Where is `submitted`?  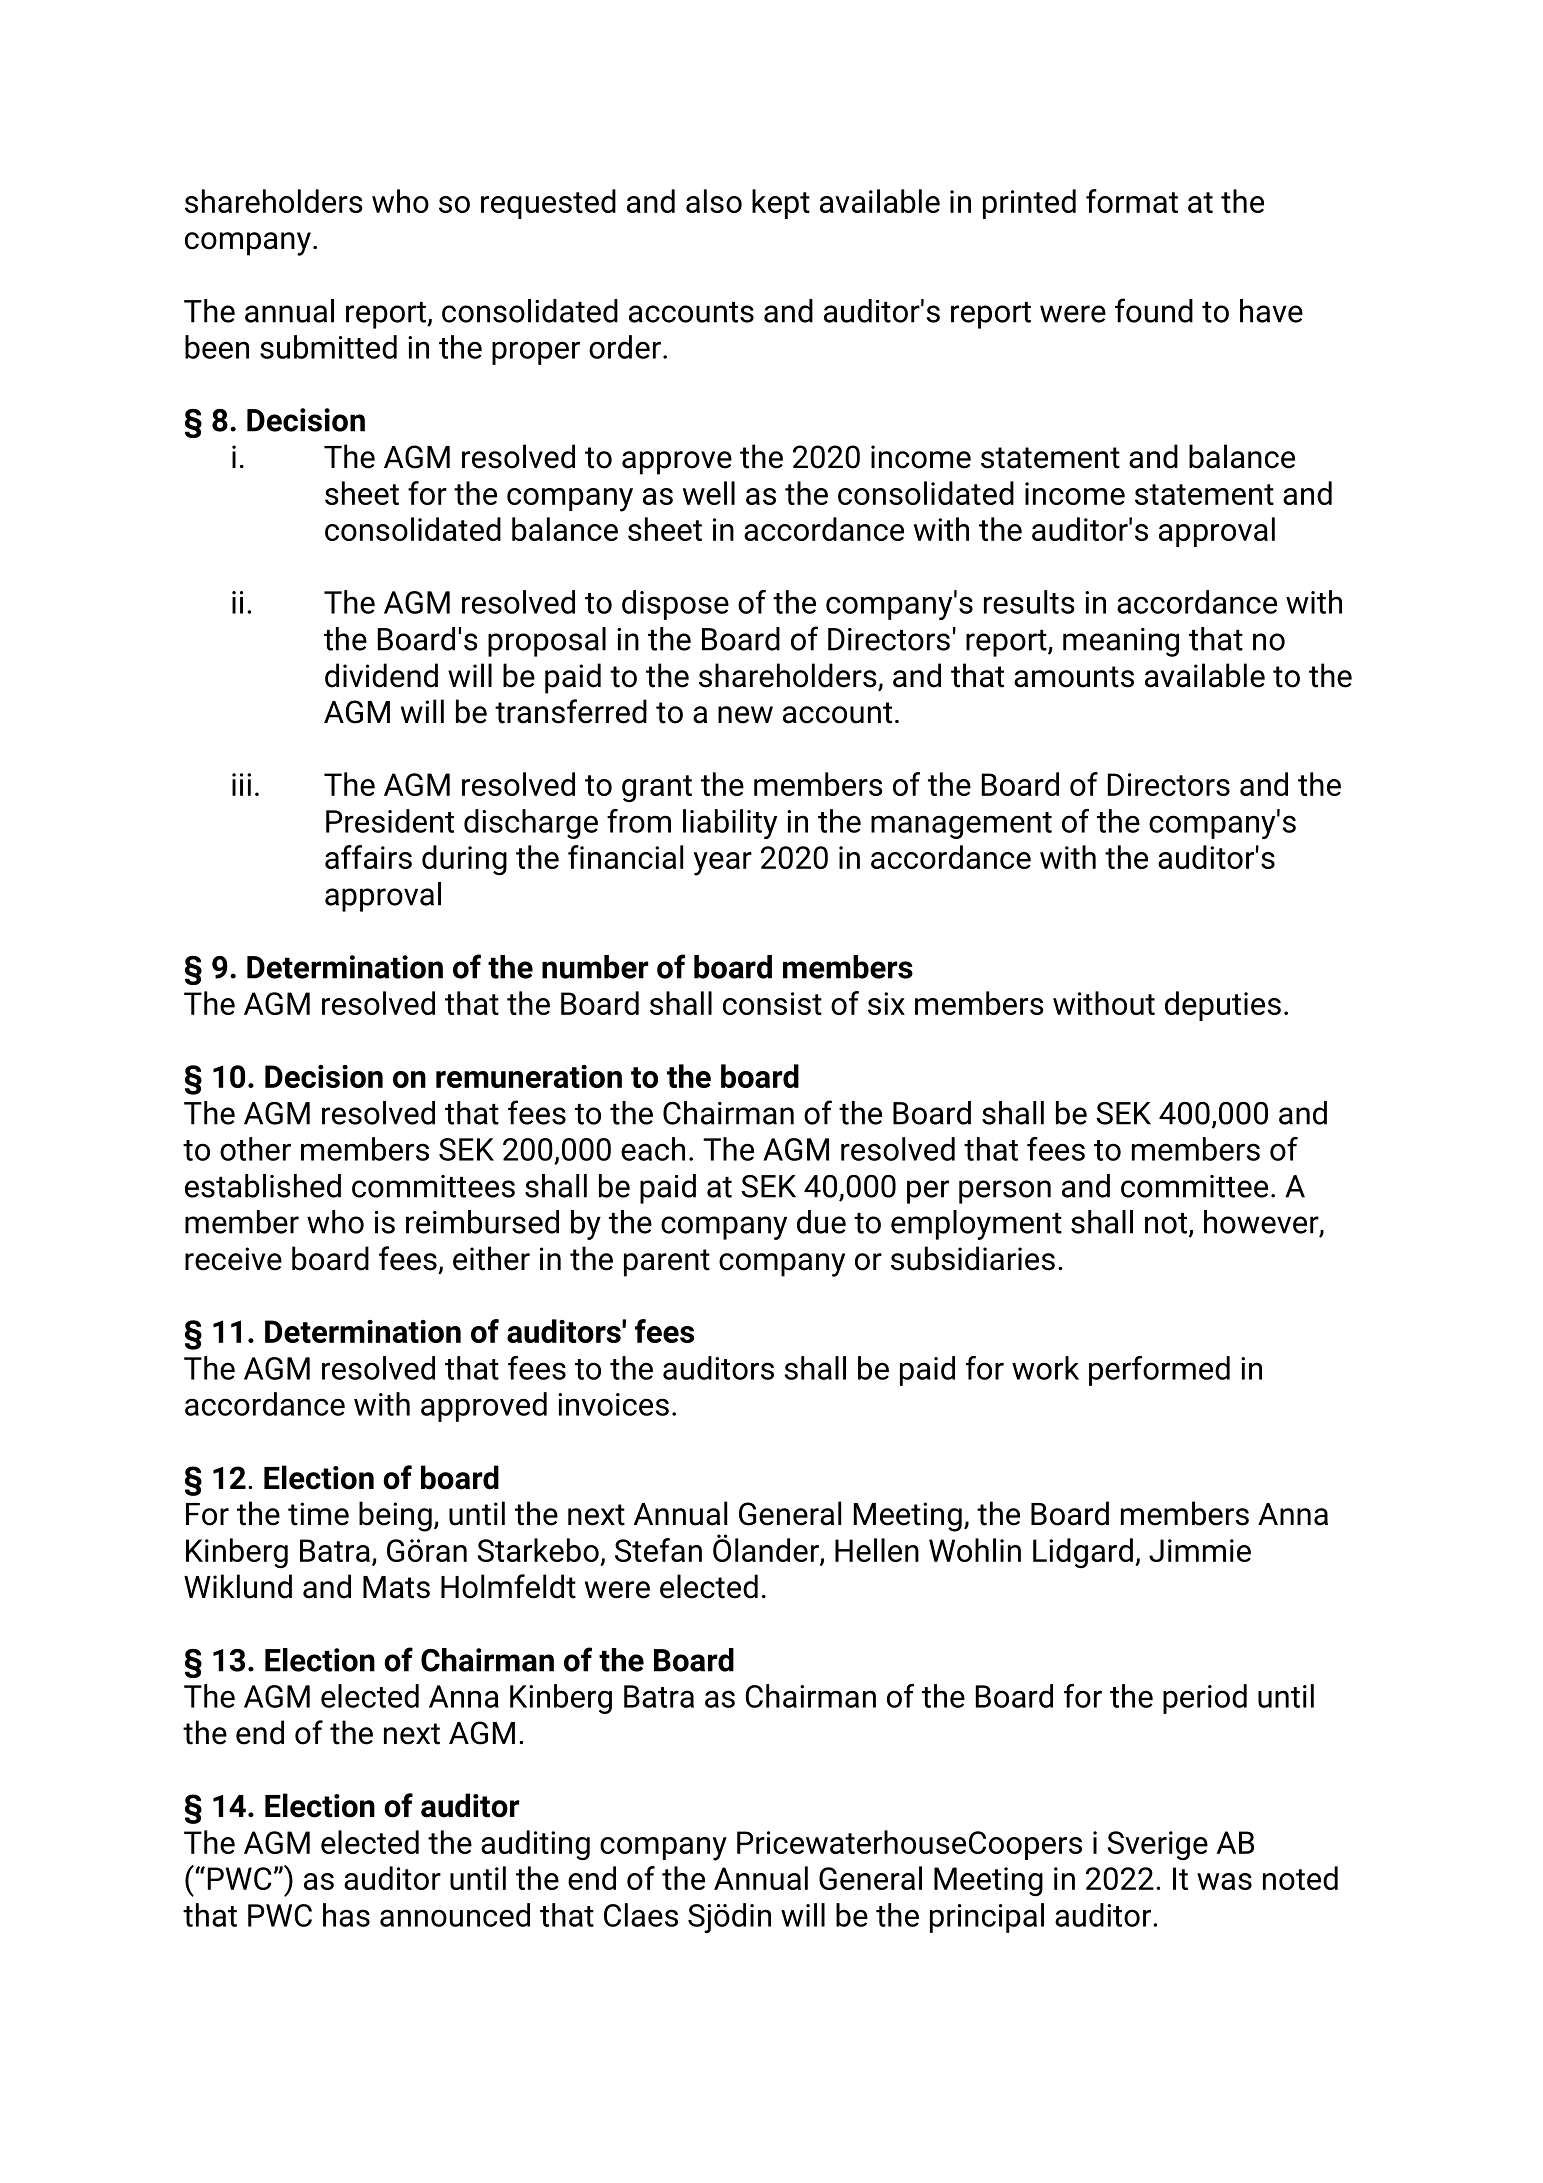
submitted is located at coordinates (328, 347).
